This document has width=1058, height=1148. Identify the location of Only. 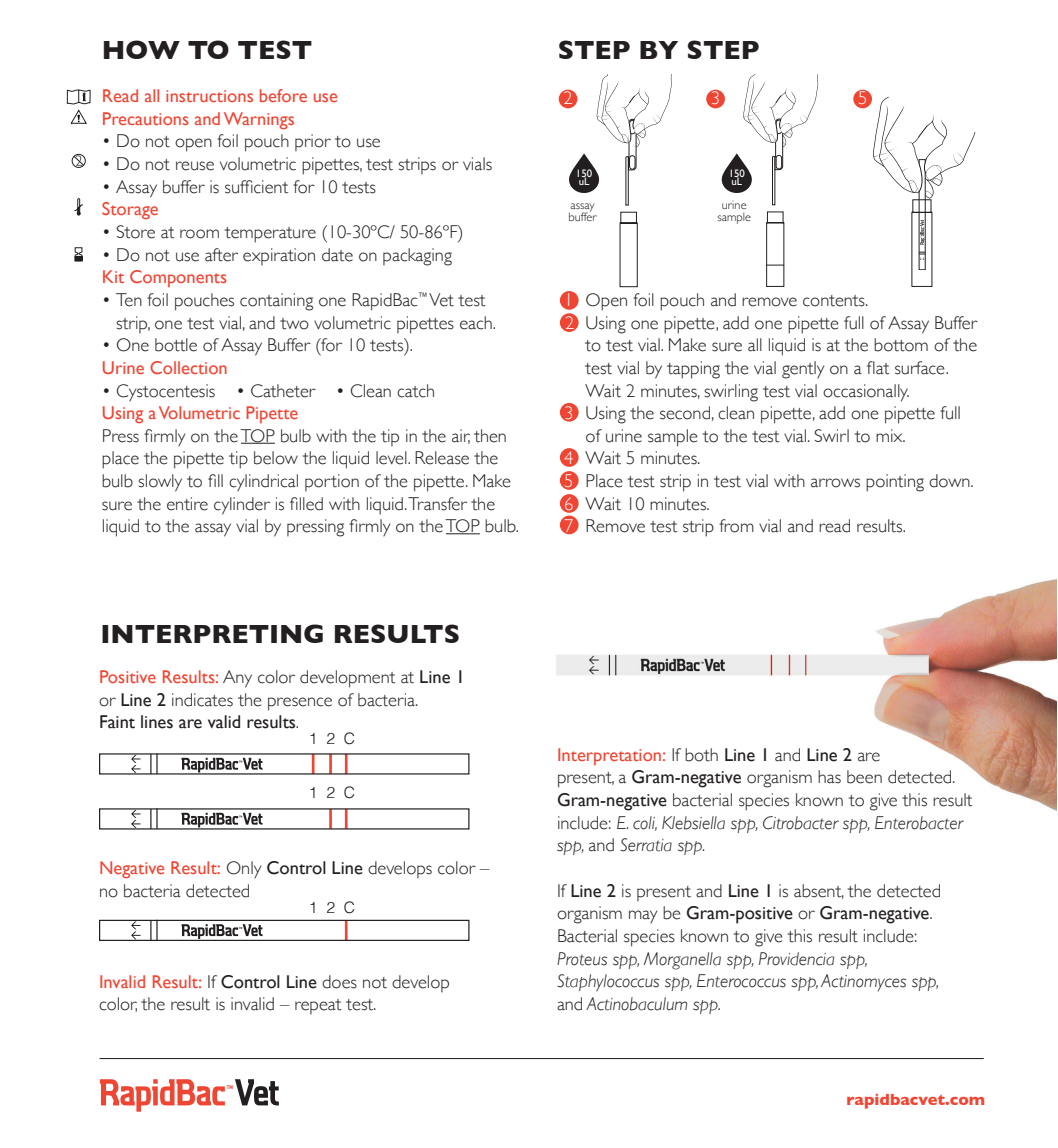
(244, 869).
